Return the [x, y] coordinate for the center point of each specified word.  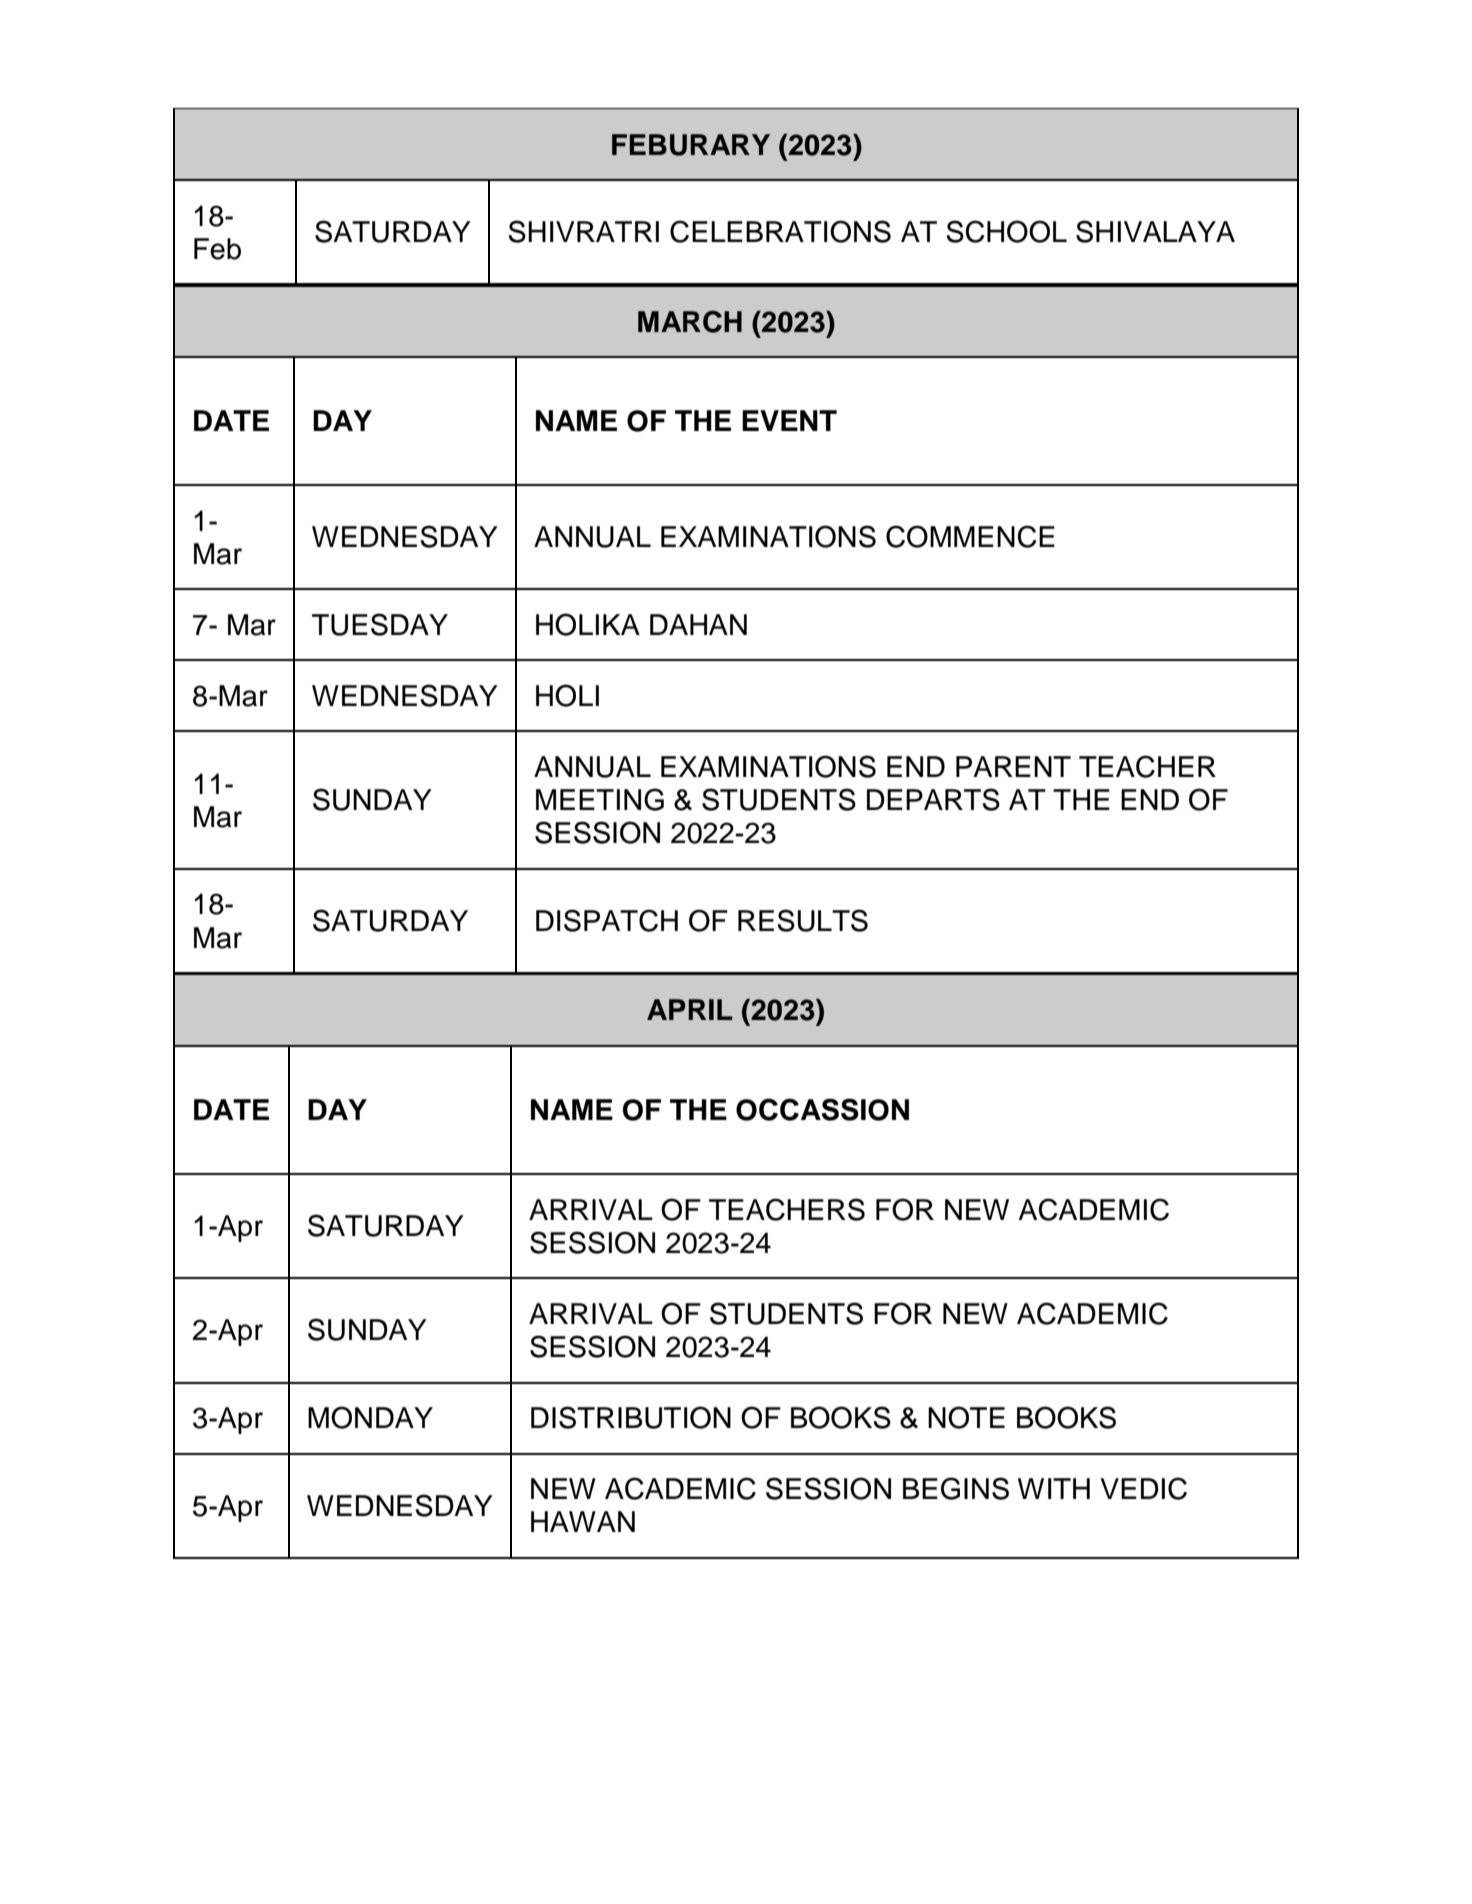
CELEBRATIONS [780, 231]
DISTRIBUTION [631, 1417]
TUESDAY [380, 624]
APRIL [690, 1009]
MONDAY [370, 1417]
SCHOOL [1007, 231]
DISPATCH [607, 920]
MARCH [690, 321]
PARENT [1013, 766]
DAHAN [698, 624]
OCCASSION [822, 1109]
